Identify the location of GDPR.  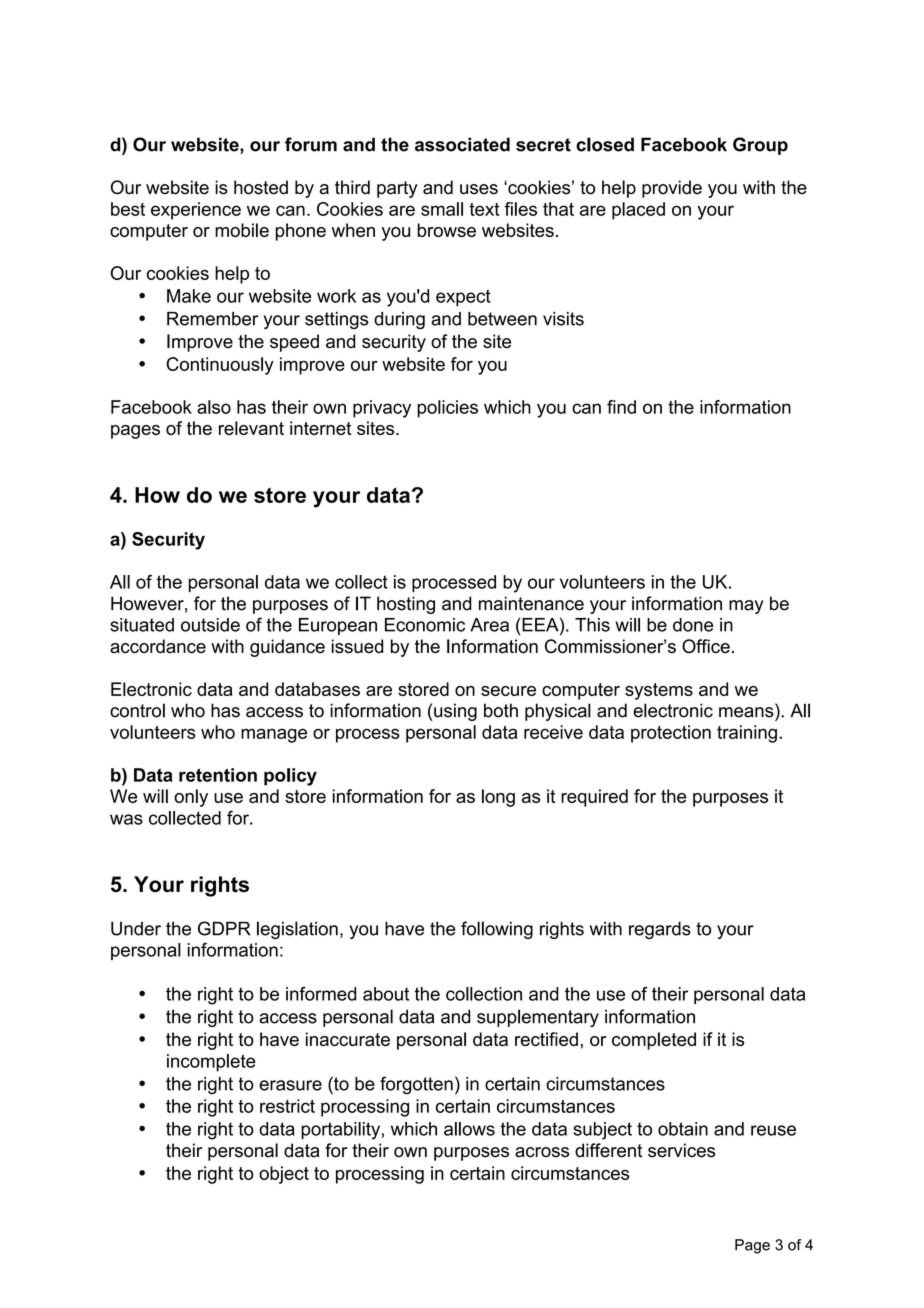
(224, 928).
